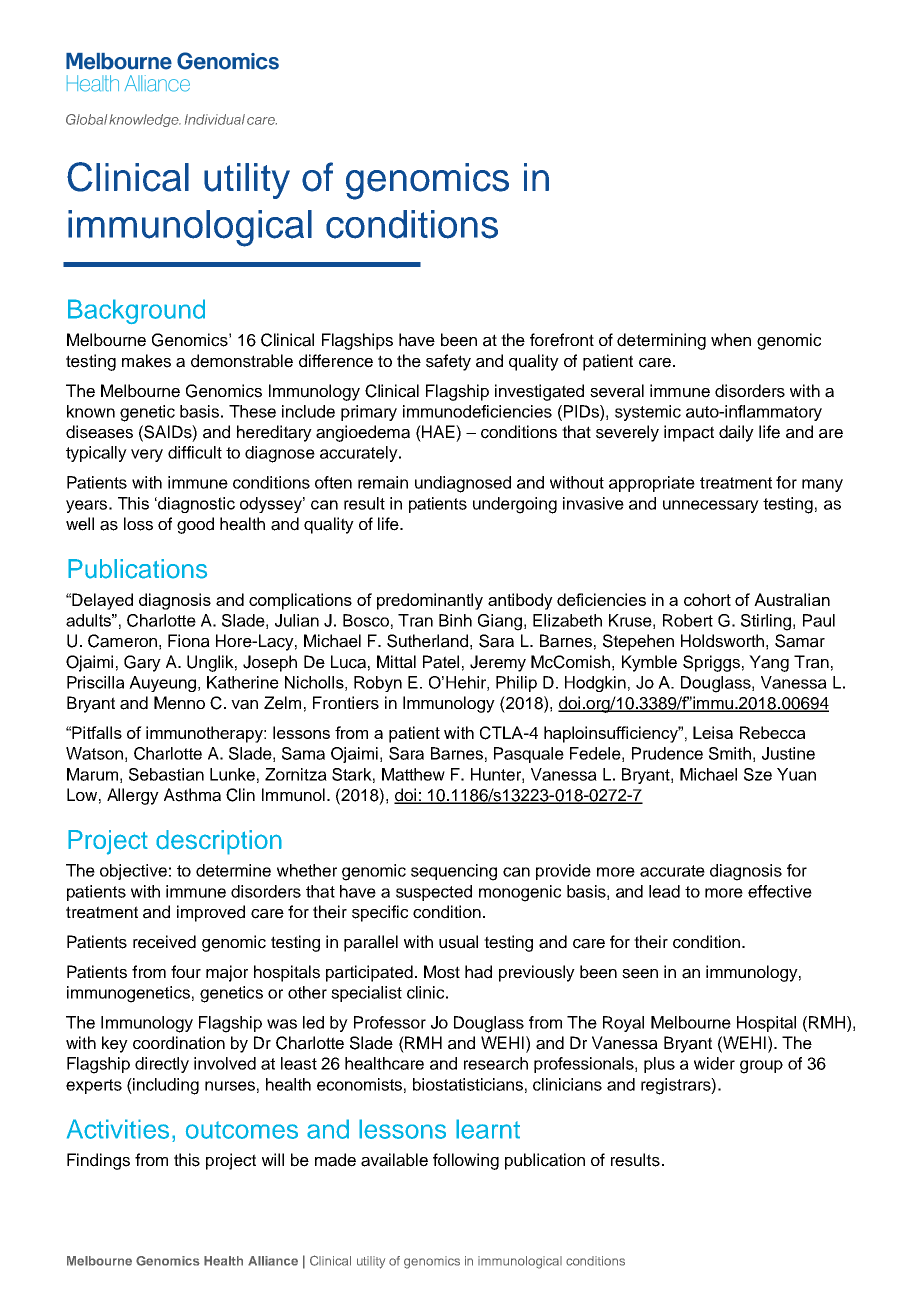 The width and height of the document is (924, 1308). What do you see at coordinates (146, 361) in the document?
I see `makes` at bounding box center [146, 361].
